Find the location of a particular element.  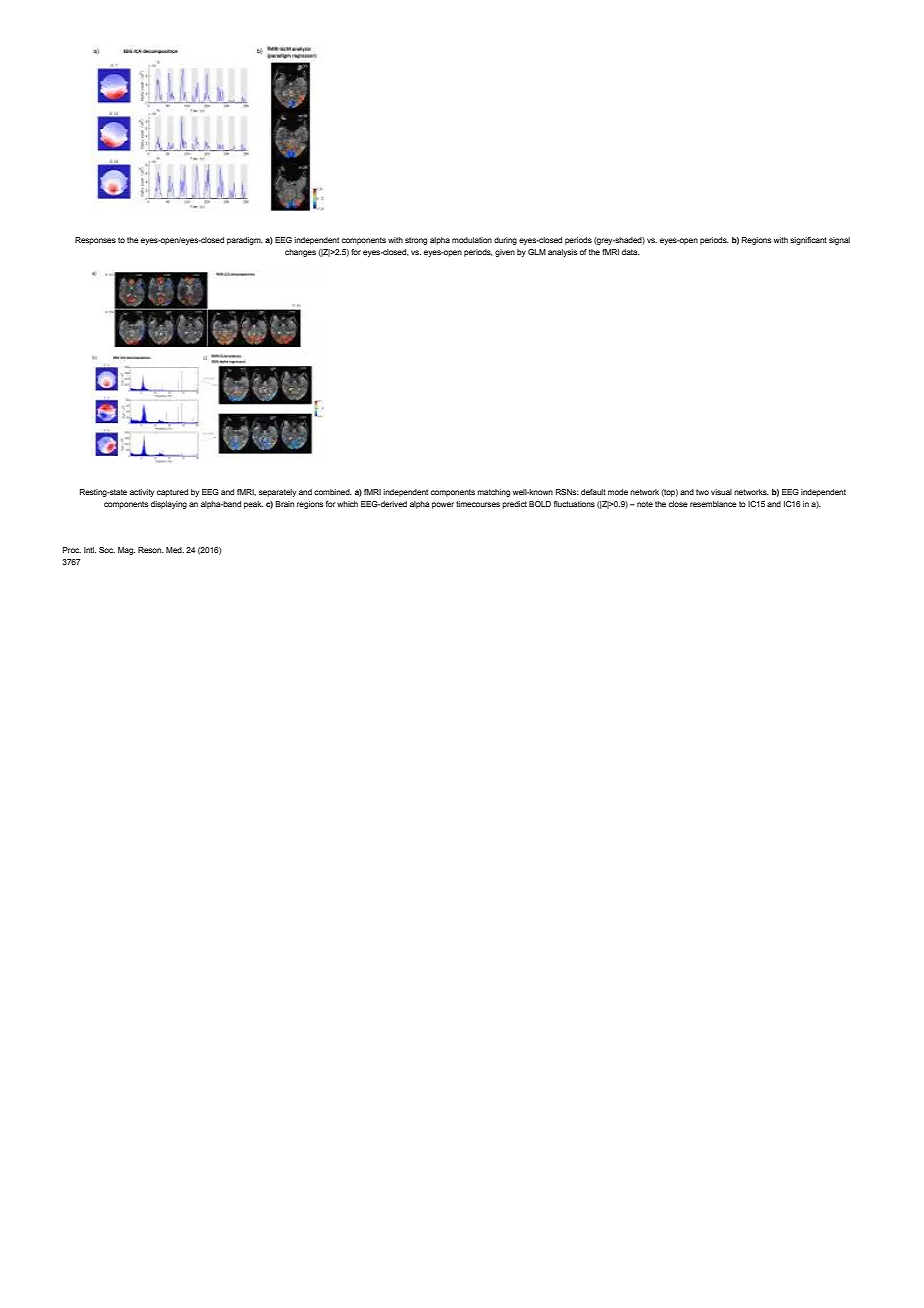

activity is located at coordinates (142, 493).
